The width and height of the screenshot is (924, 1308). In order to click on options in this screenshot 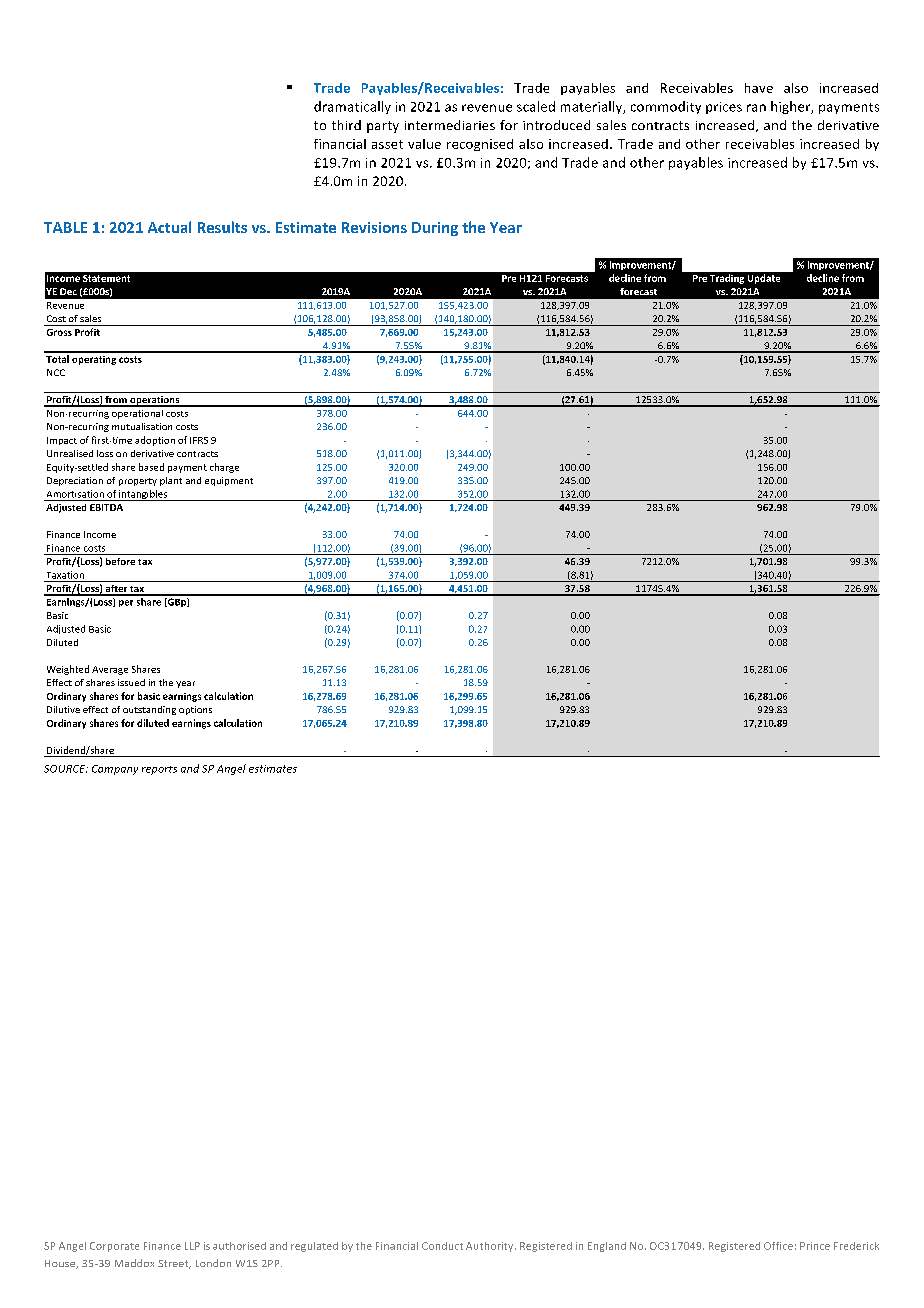, I will do `click(195, 710)`.
